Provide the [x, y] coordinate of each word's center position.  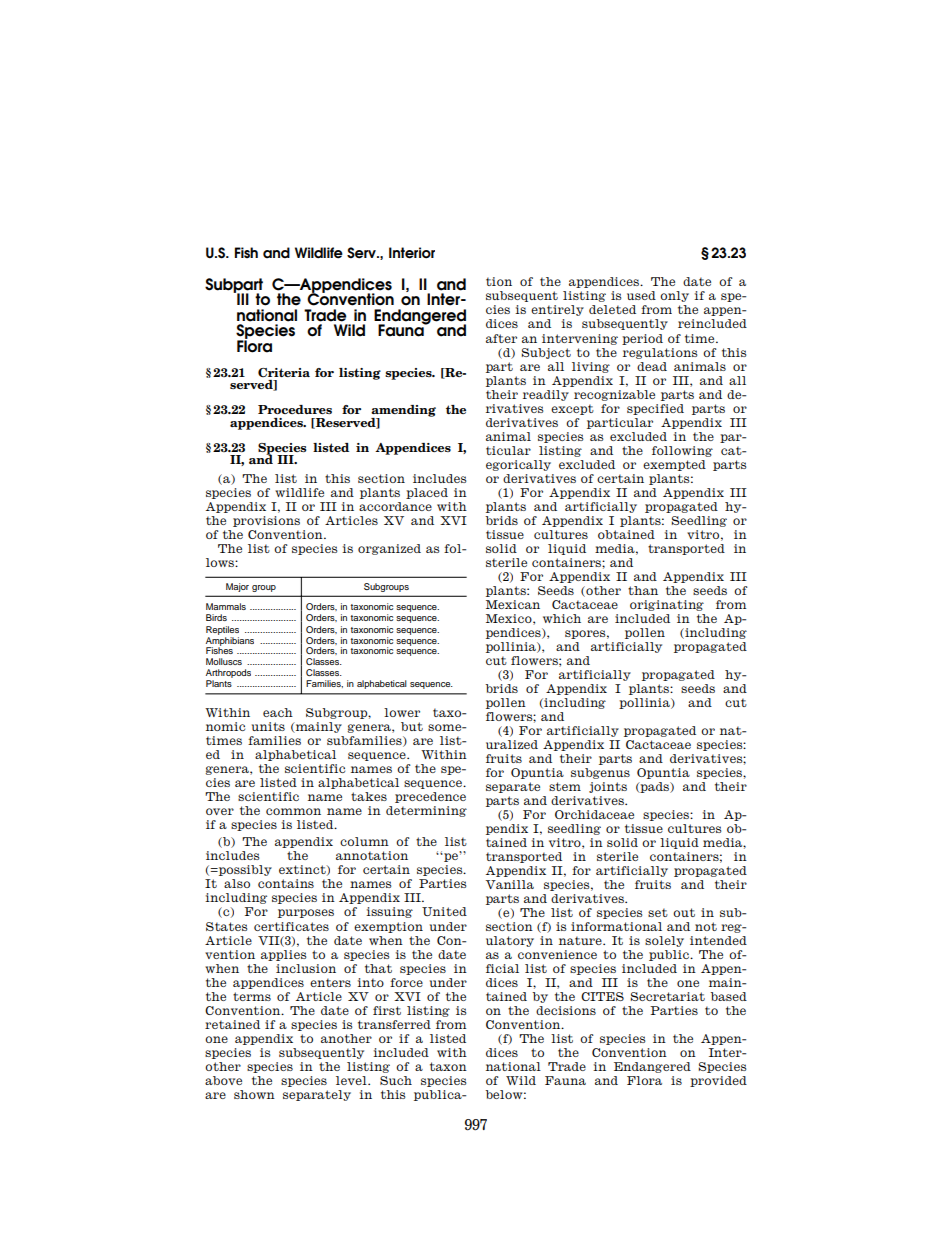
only [674, 296]
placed [427, 493]
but [412, 726]
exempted [674, 465]
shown [254, 1094]
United [444, 911]
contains [286, 883]
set [658, 912]
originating [667, 605]
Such [396, 1080]
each [278, 712]
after [501, 338]
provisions [266, 521]
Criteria [284, 372]
